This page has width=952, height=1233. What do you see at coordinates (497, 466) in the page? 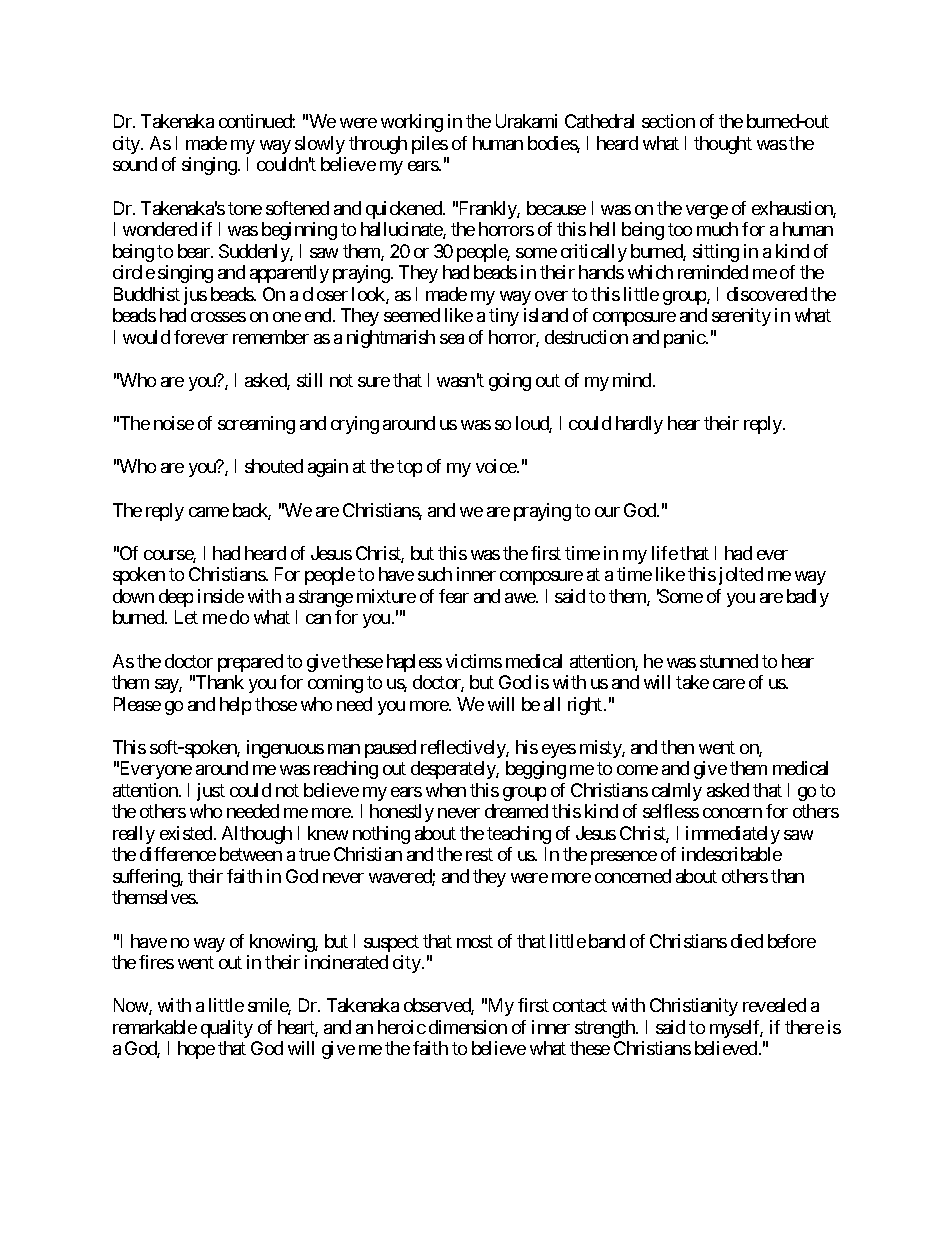
I see `voice` at bounding box center [497, 466].
